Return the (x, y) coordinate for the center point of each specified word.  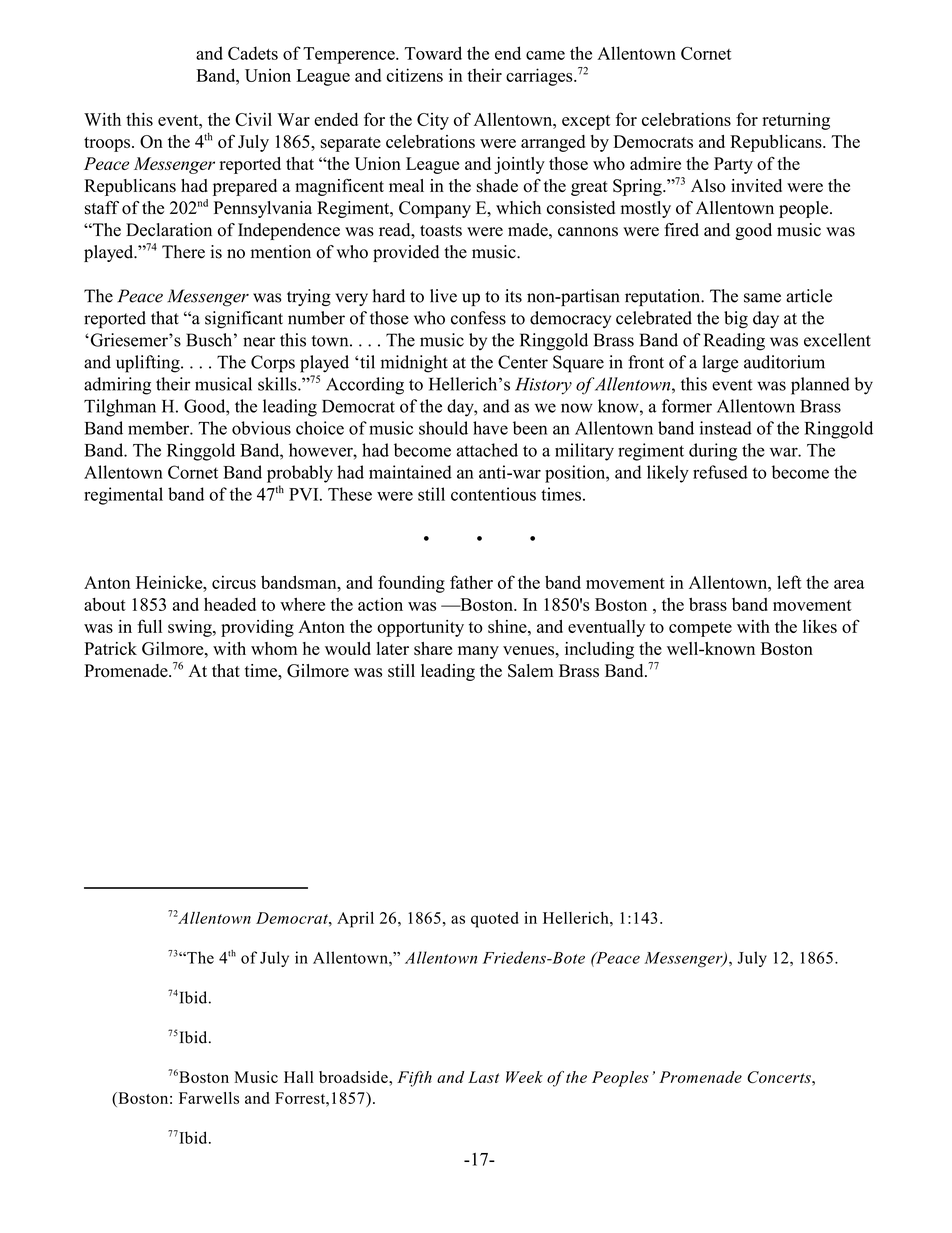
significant (244, 320)
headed (230, 604)
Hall (299, 1077)
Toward (433, 53)
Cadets (253, 53)
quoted (495, 920)
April (355, 920)
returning (796, 121)
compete (700, 629)
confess (478, 318)
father (471, 582)
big (736, 320)
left (789, 582)
